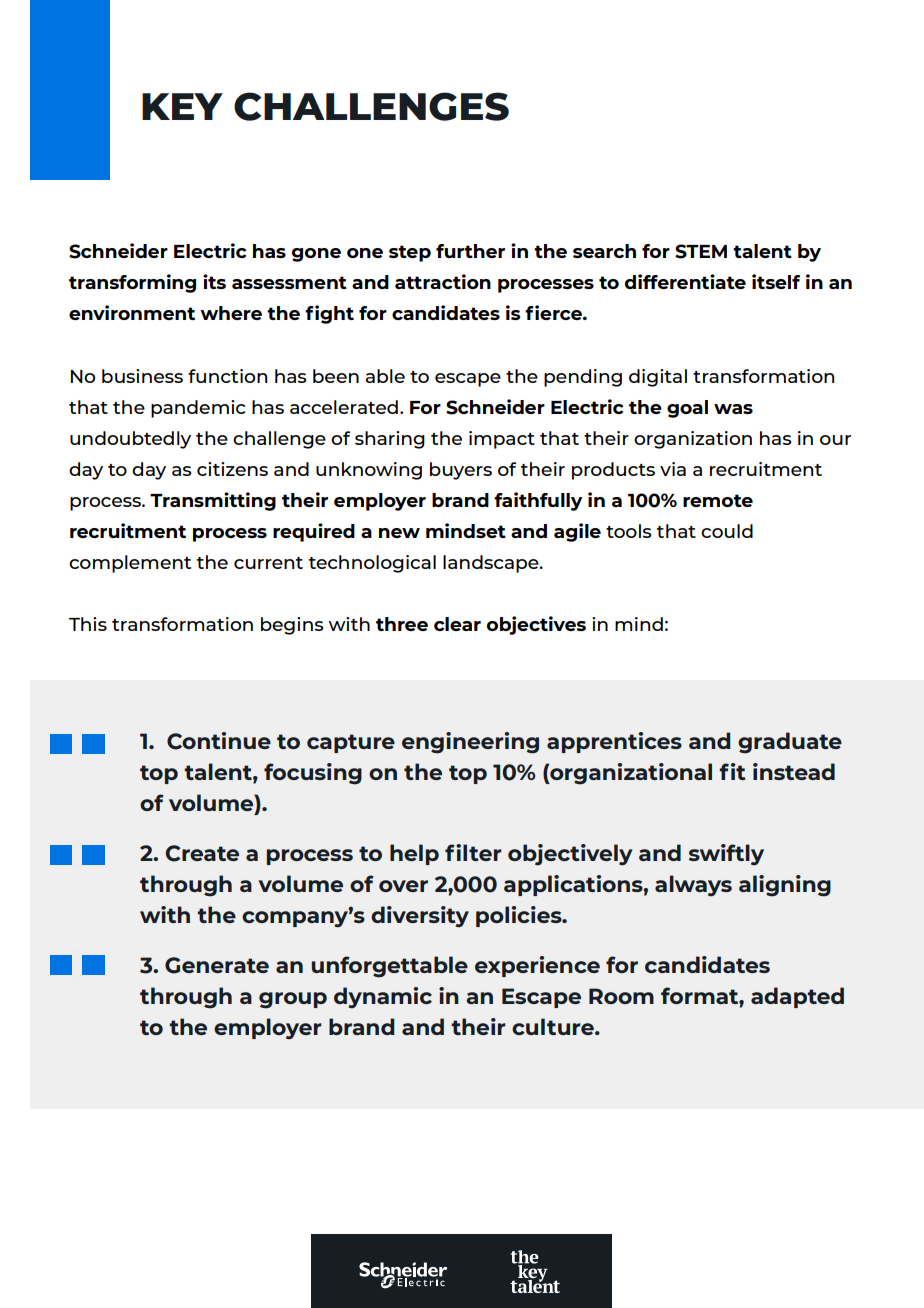 This image has height=1308, width=924. What do you see at coordinates (182, 106) in the image?
I see `KEY` at bounding box center [182, 106].
